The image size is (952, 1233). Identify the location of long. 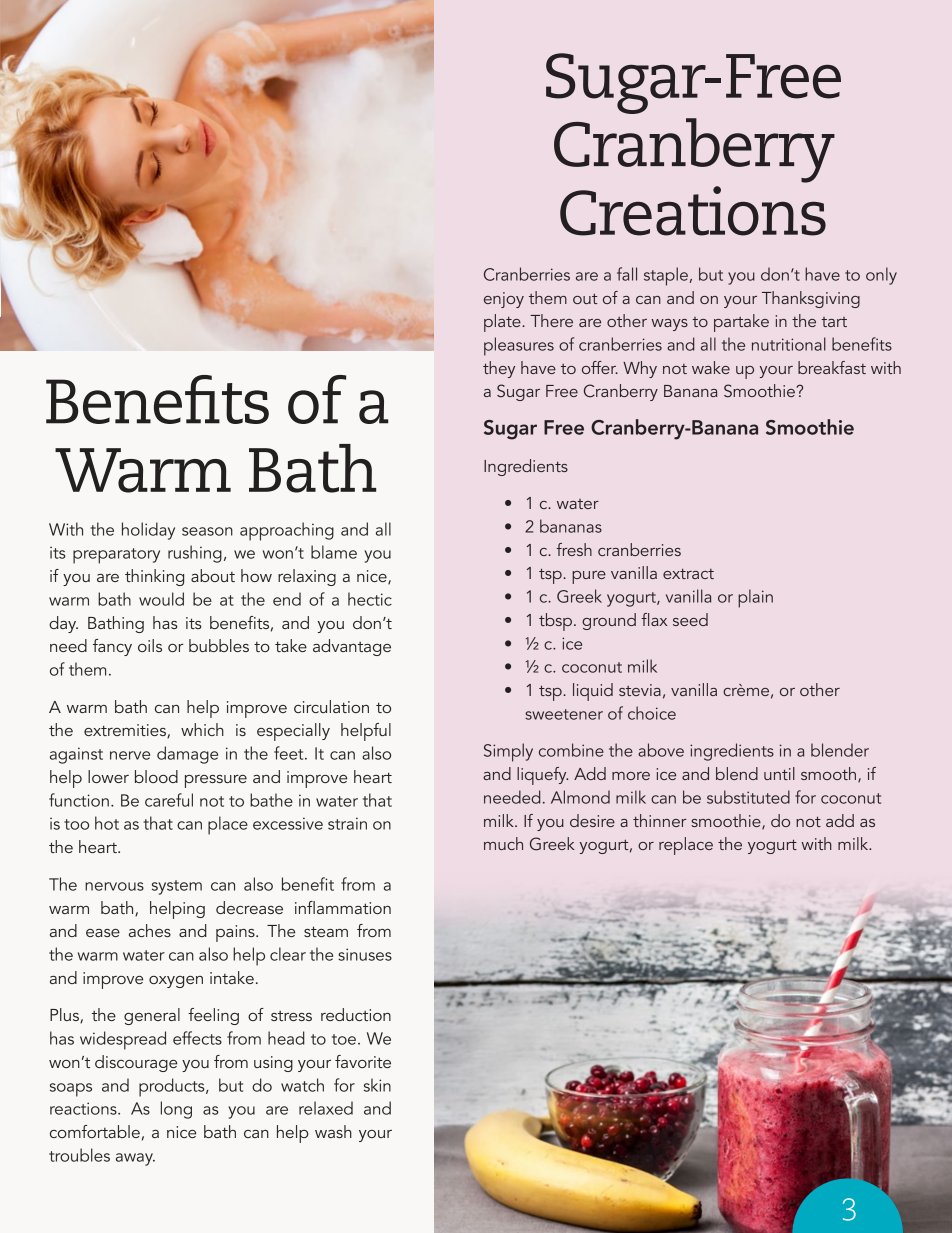
(176, 1110).
